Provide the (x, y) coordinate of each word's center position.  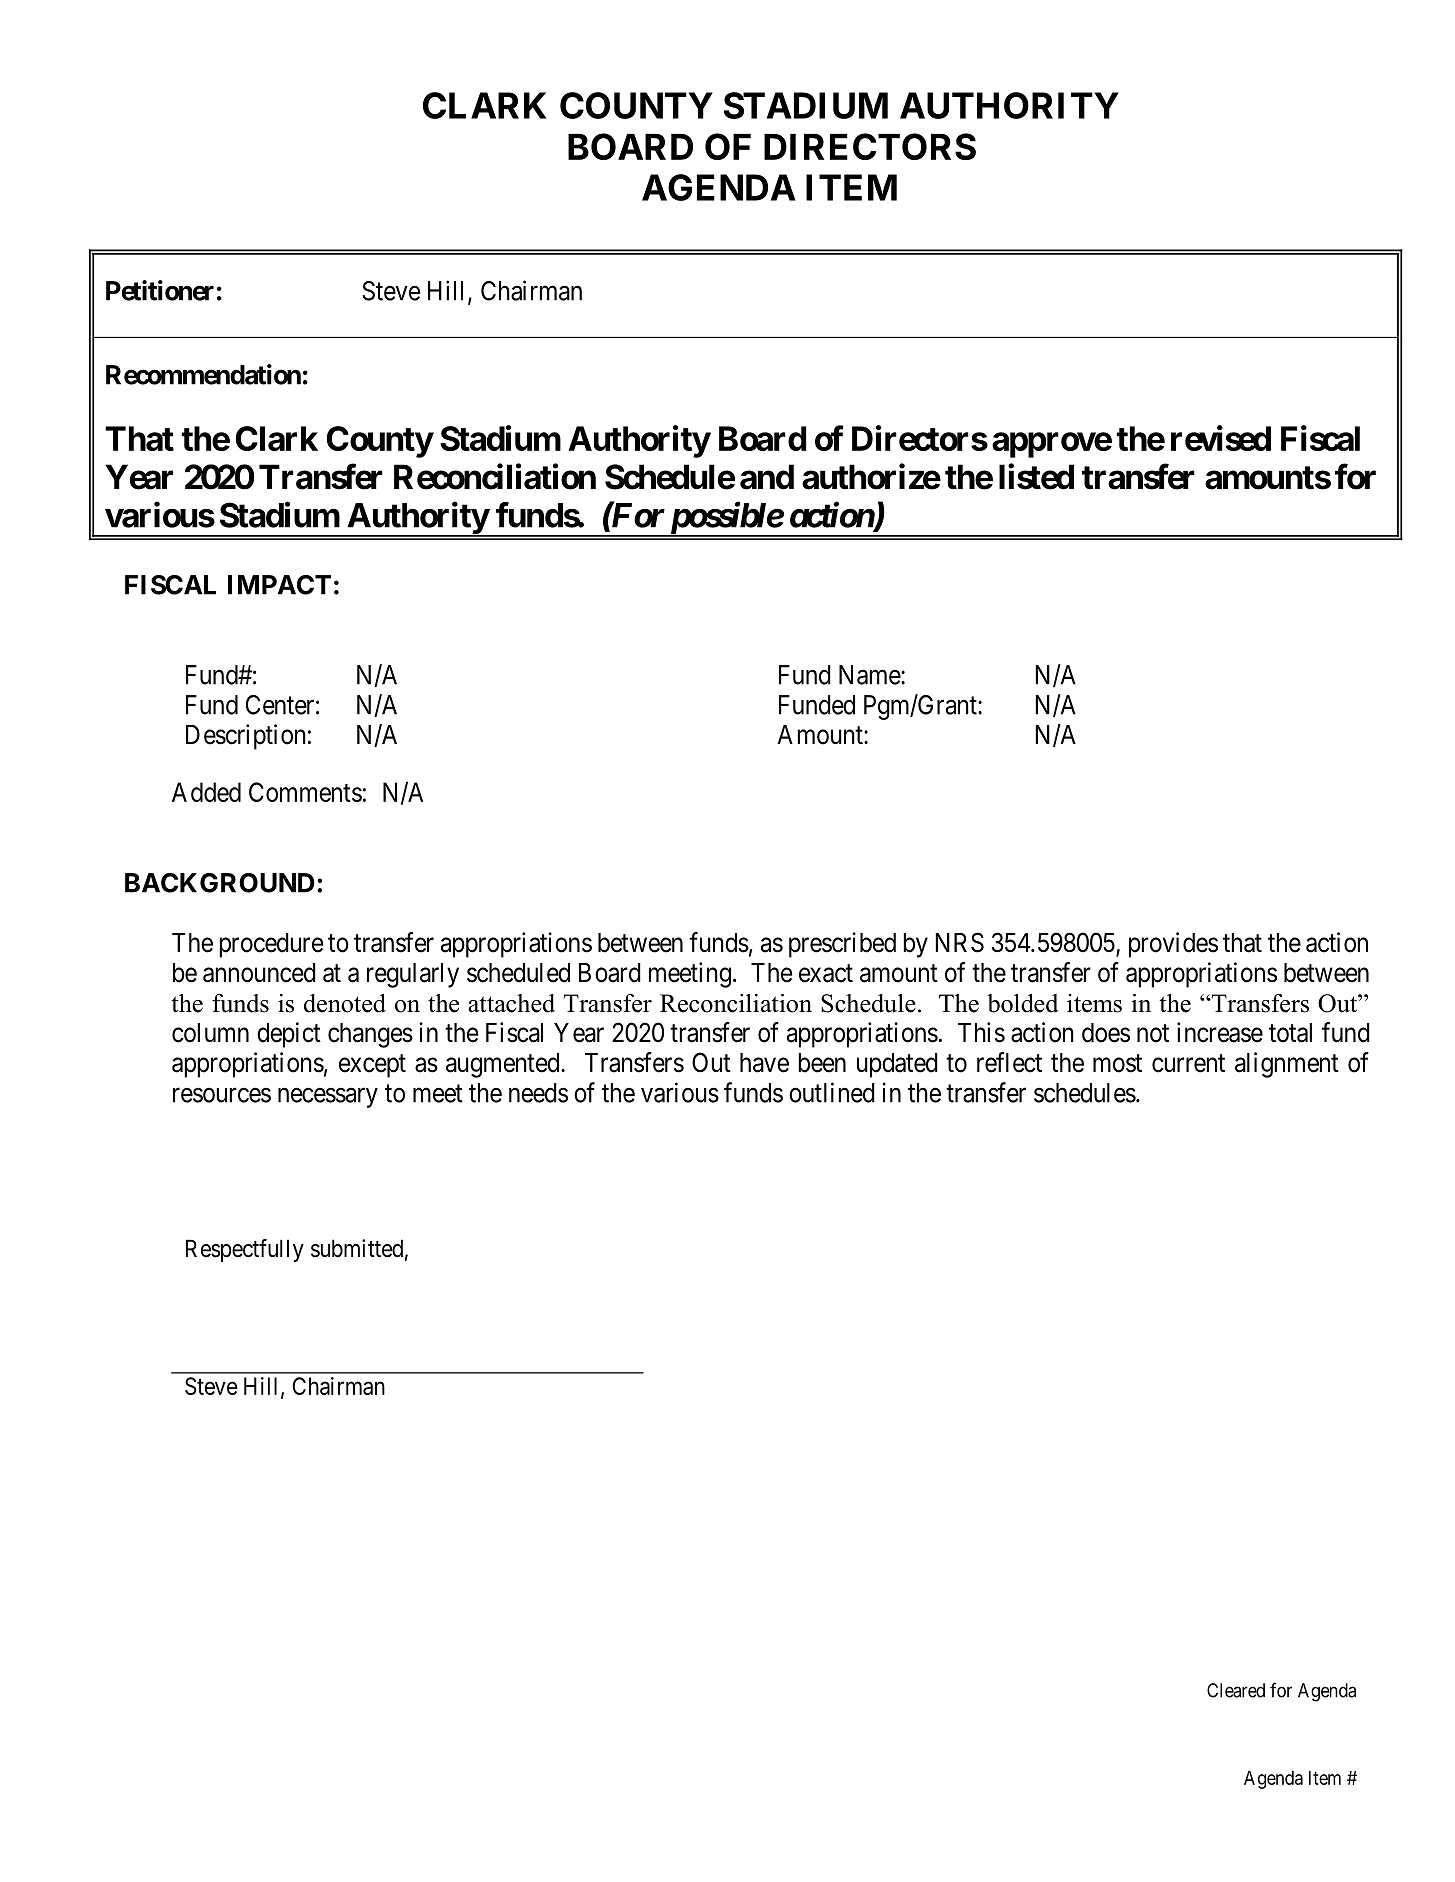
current (1188, 1063)
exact (826, 973)
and (767, 477)
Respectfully (245, 1250)
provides (1173, 945)
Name (870, 675)
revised (1221, 438)
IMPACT (279, 585)
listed (1036, 477)
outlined (832, 1092)
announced (259, 973)
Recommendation (203, 374)
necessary (328, 1098)
